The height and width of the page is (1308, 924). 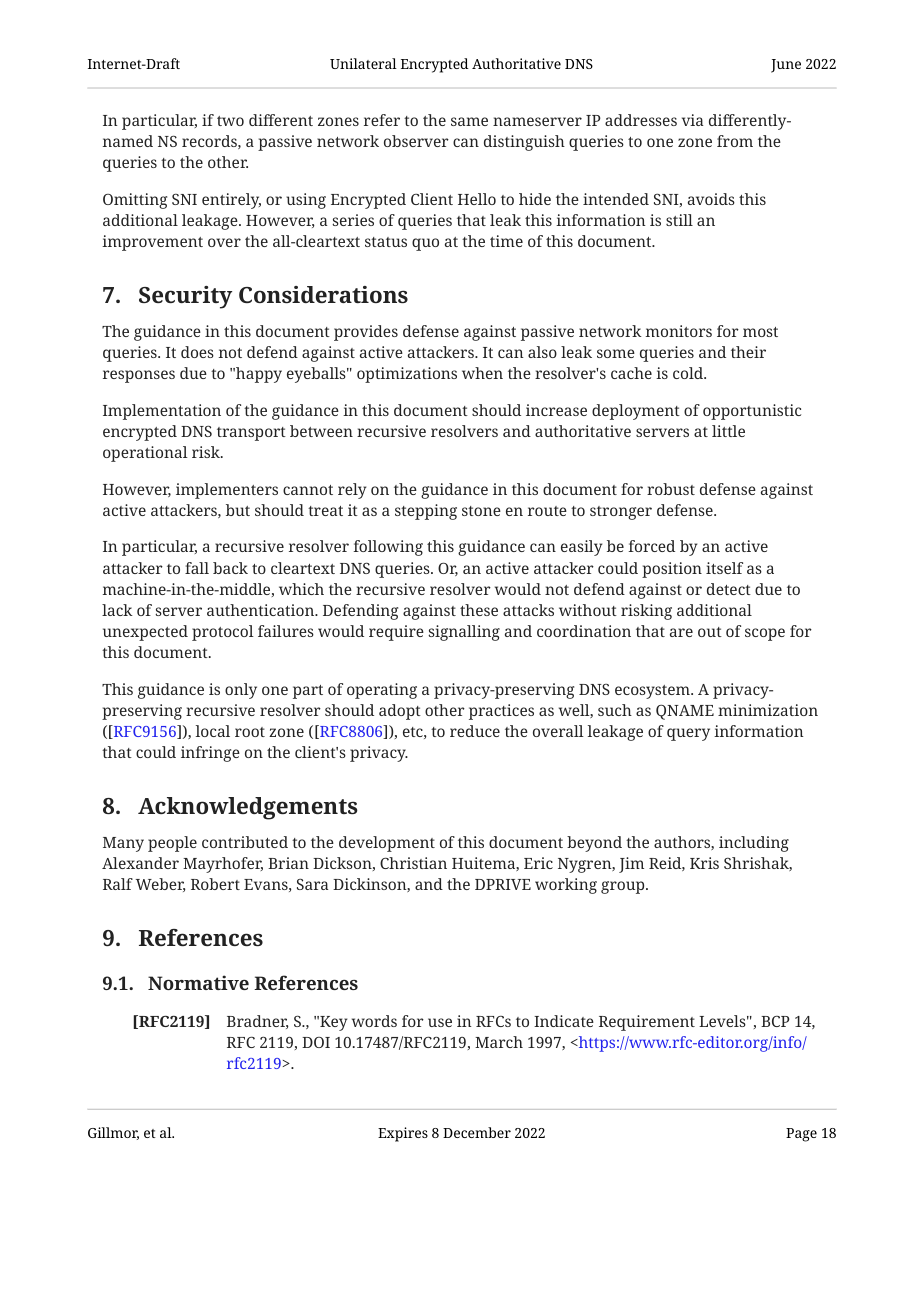 I want to click on fall, so click(x=197, y=568).
